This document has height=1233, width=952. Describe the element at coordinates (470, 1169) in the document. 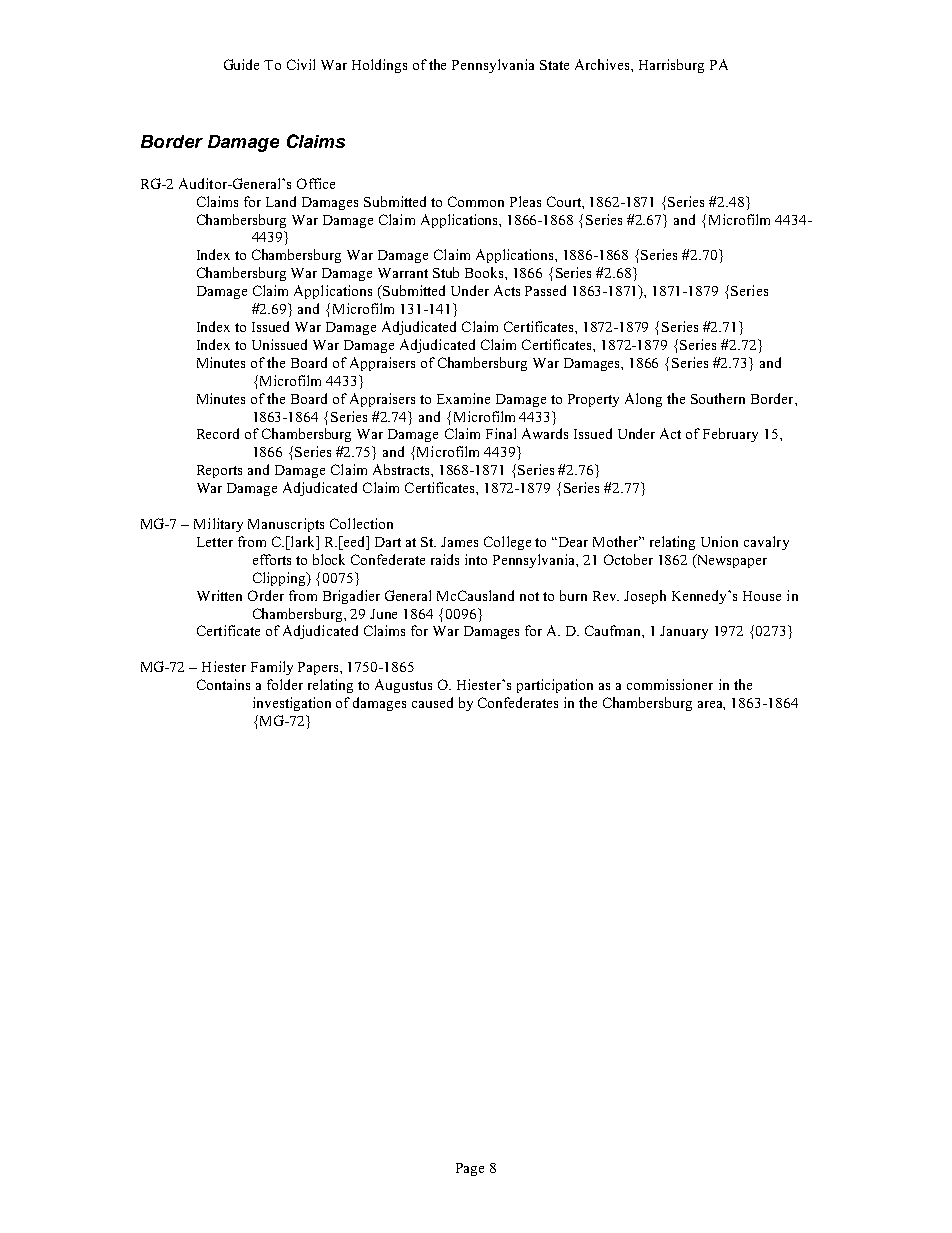

I see `Page` at that location.
